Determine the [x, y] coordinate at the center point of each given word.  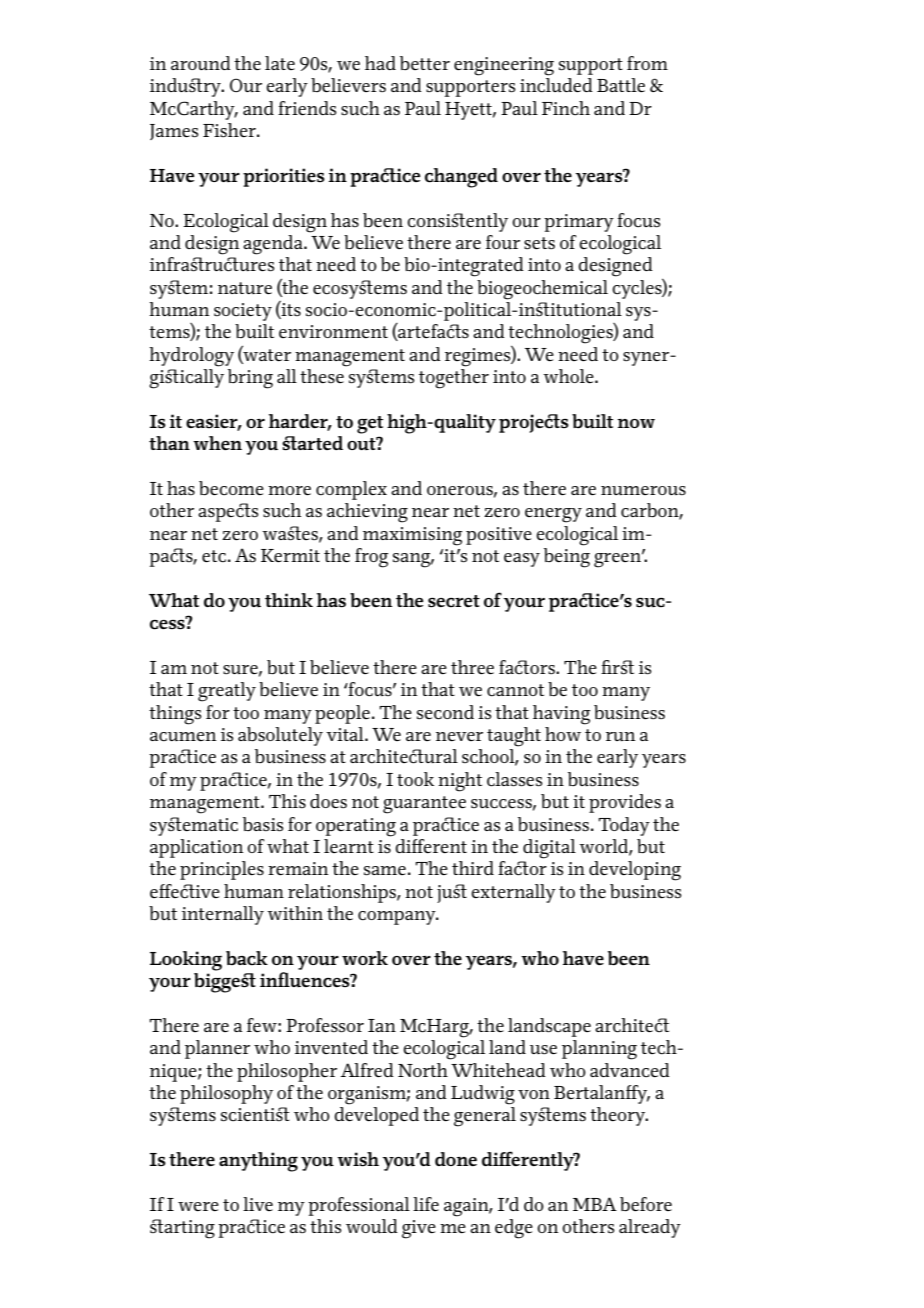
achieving [367, 513]
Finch [566, 108]
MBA [595, 1204]
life [426, 1204]
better [425, 63]
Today [624, 826]
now [636, 423]
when [217, 443]
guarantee [424, 805]
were [198, 1206]
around [201, 63]
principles [222, 870]
